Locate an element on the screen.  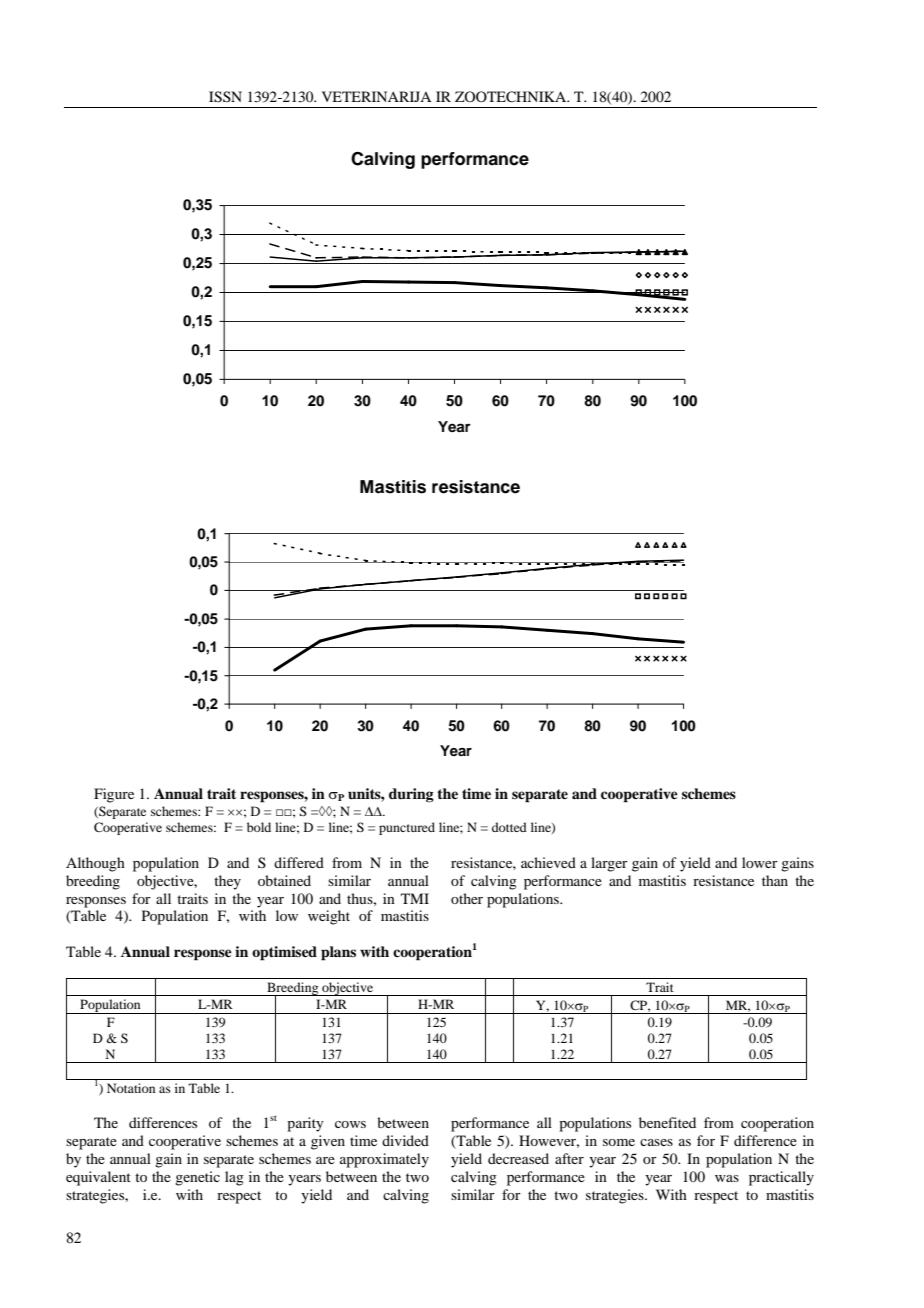
lower is located at coordinates (760, 862).
